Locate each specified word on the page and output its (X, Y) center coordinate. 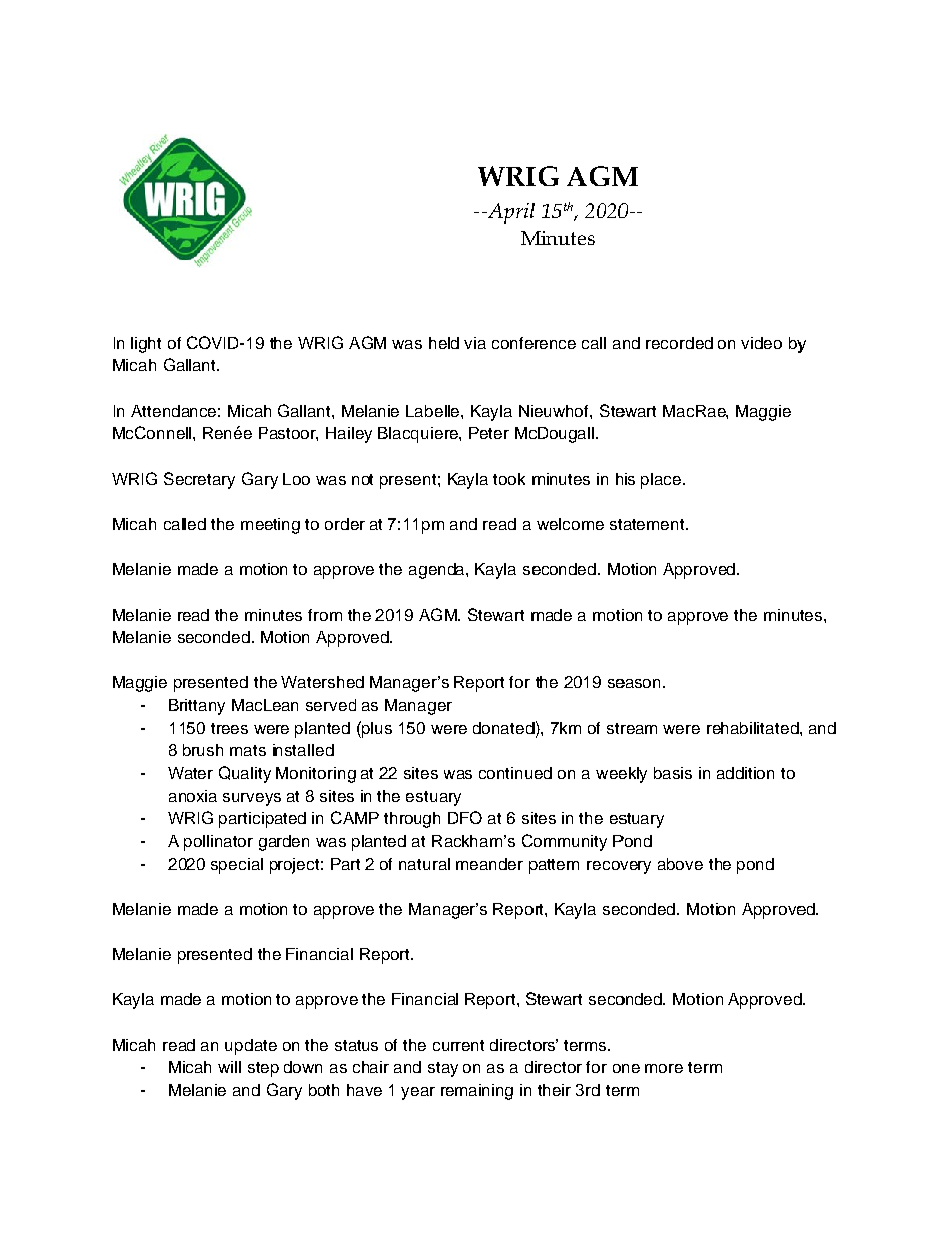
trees (229, 728)
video (761, 343)
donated (504, 728)
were (681, 729)
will (229, 1067)
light (146, 345)
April (510, 213)
